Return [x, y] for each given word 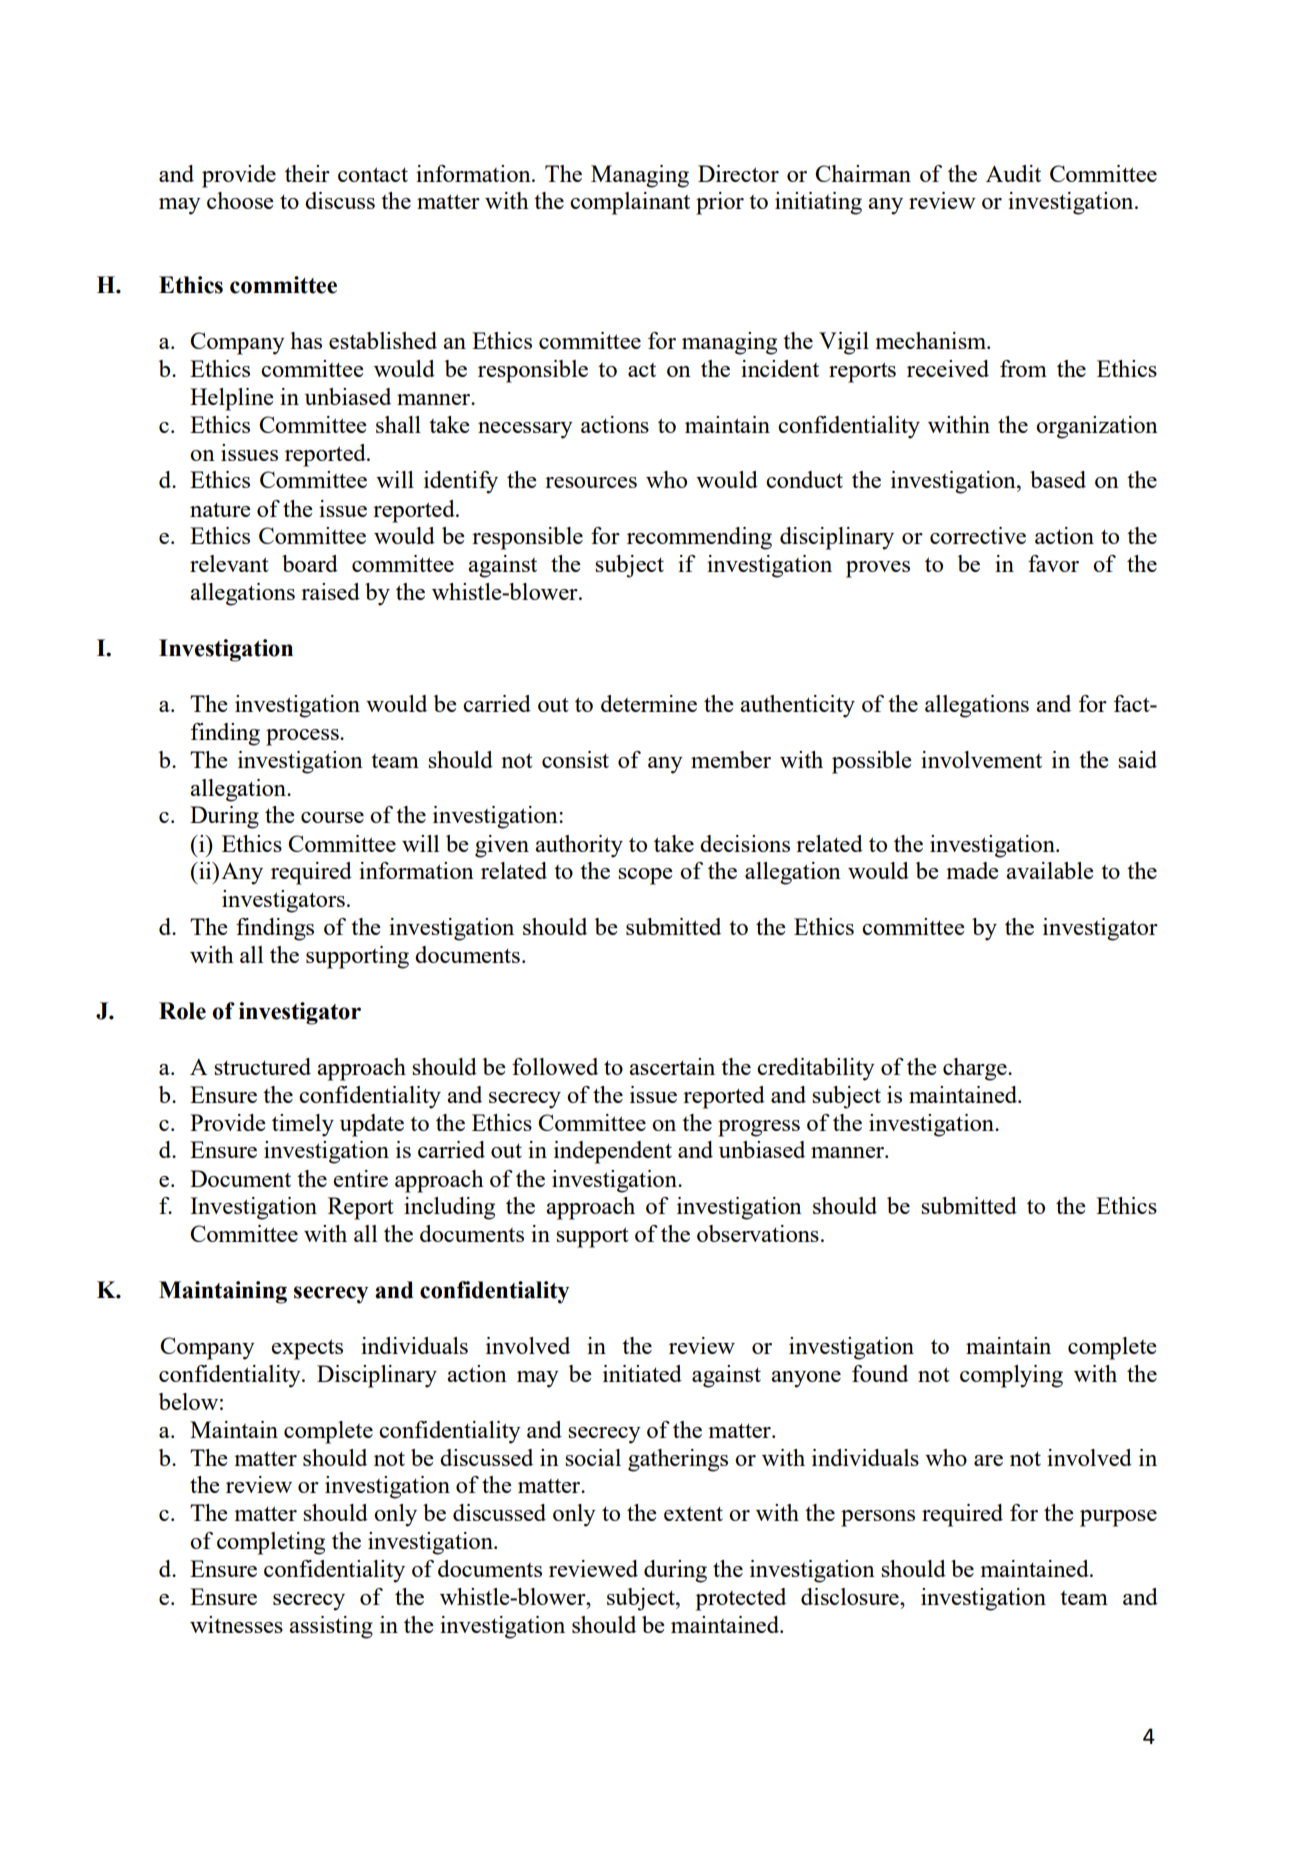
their [307, 173]
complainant [630, 203]
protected [741, 1599]
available [1050, 870]
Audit [1013, 173]
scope [645, 876]
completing [271, 1543]
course [332, 817]
